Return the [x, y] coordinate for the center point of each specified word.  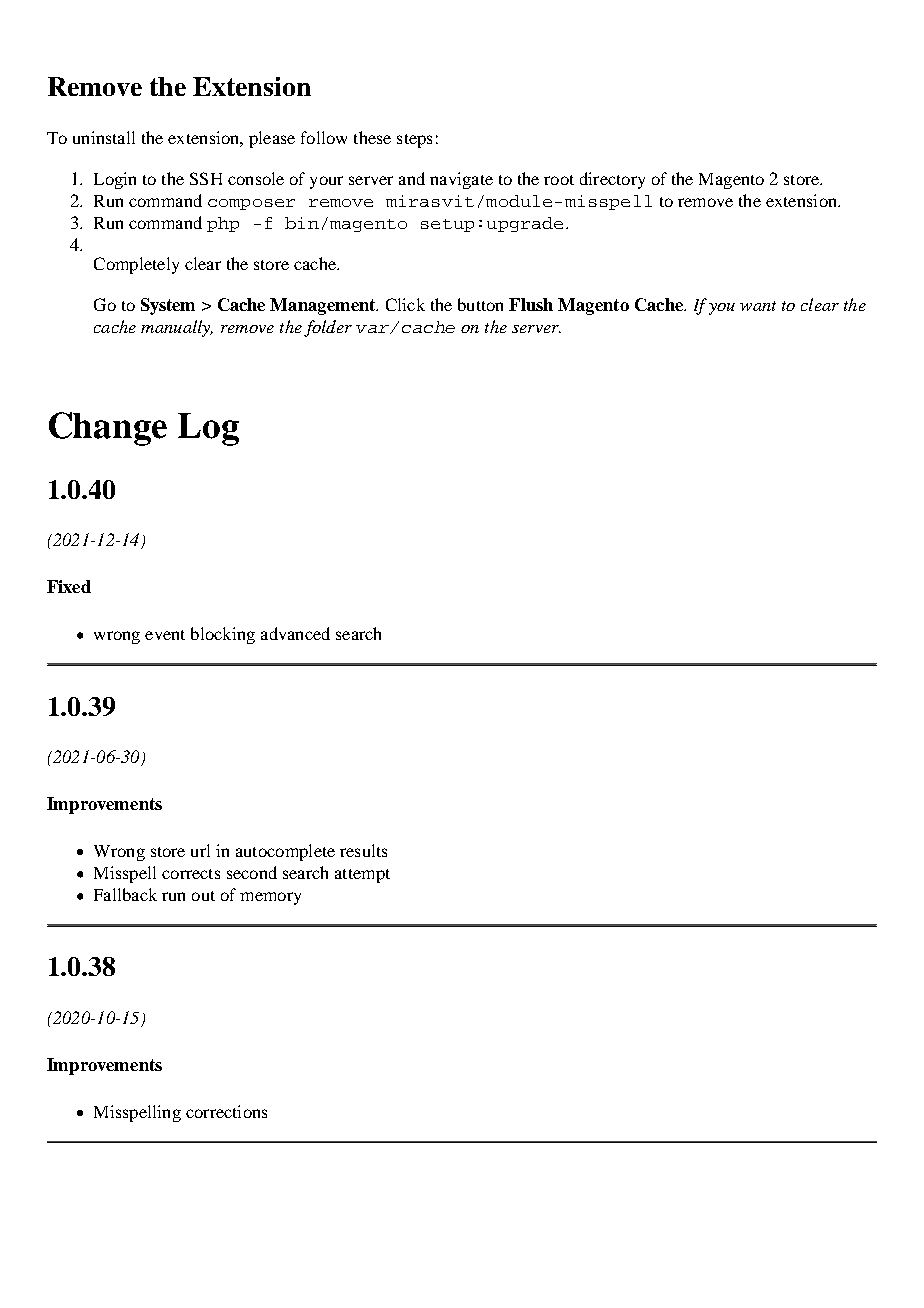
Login [115, 180]
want [758, 306]
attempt [362, 876]
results [363, 850]
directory [612, 180]
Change [108, 429]
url [200, 850]
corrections [226, 1111]
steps [414, 141]
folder [328, 328]
